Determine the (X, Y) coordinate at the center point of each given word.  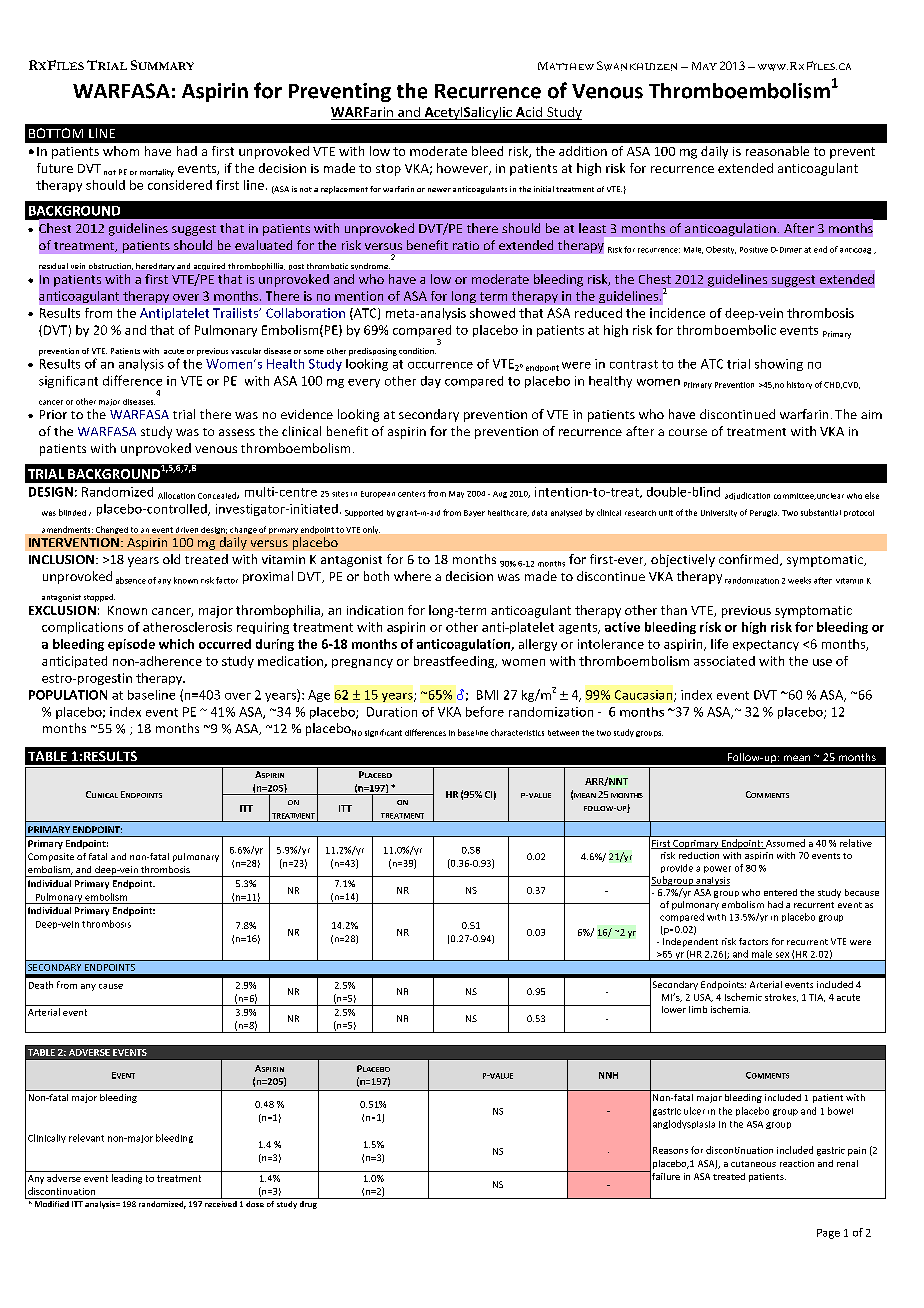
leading (127, 1179)
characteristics (517, 732)
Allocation (176, 495)
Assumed (784, 844)
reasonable (777, 151)
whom (121, 151)
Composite (51, 857)
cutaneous (753, 1164)
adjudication (747, 496)
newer (439, 190)
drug (308, 1203)
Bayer (474, 513)
